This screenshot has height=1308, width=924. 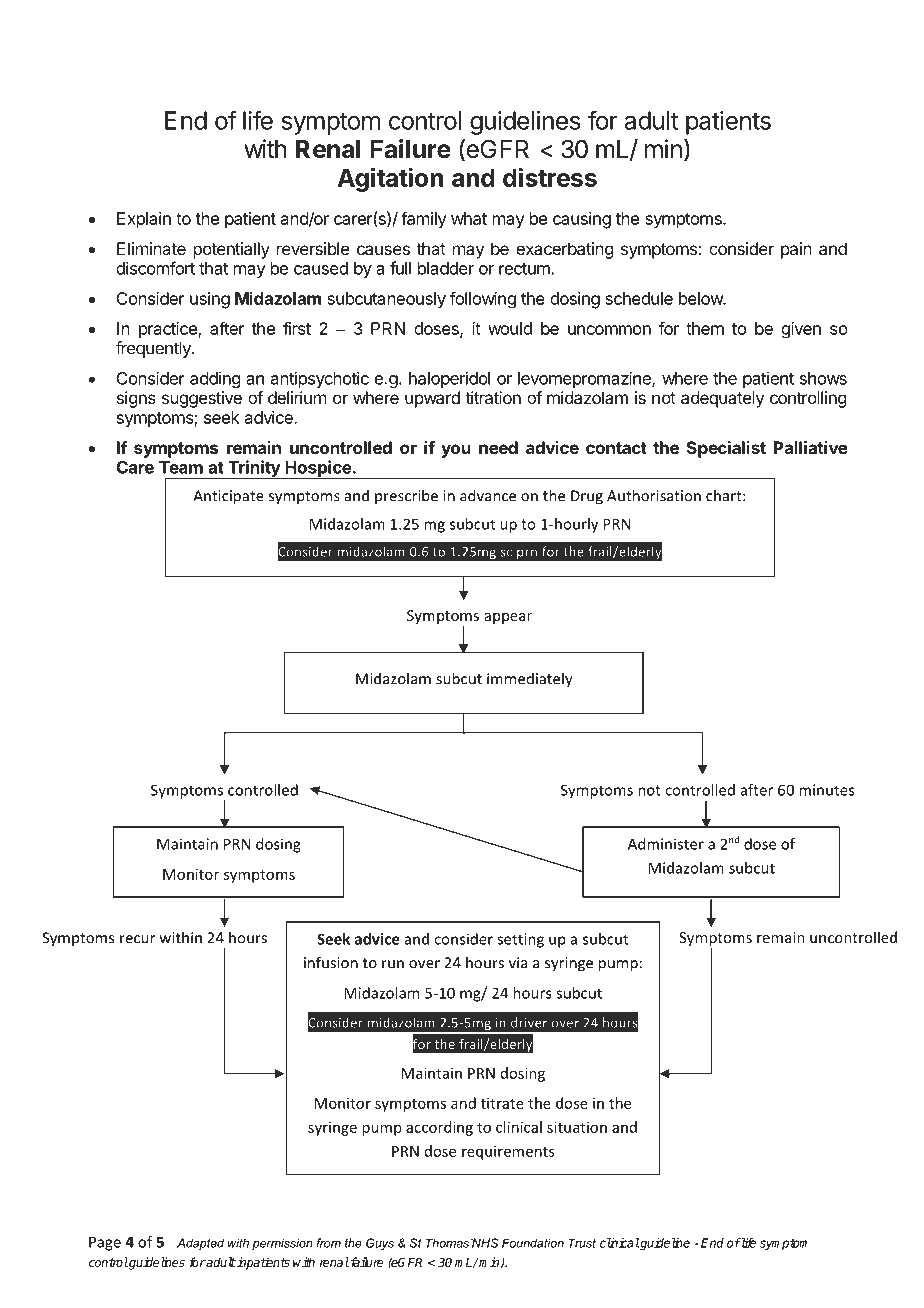 I want to click on immediately, so click(x=530, y=680).
